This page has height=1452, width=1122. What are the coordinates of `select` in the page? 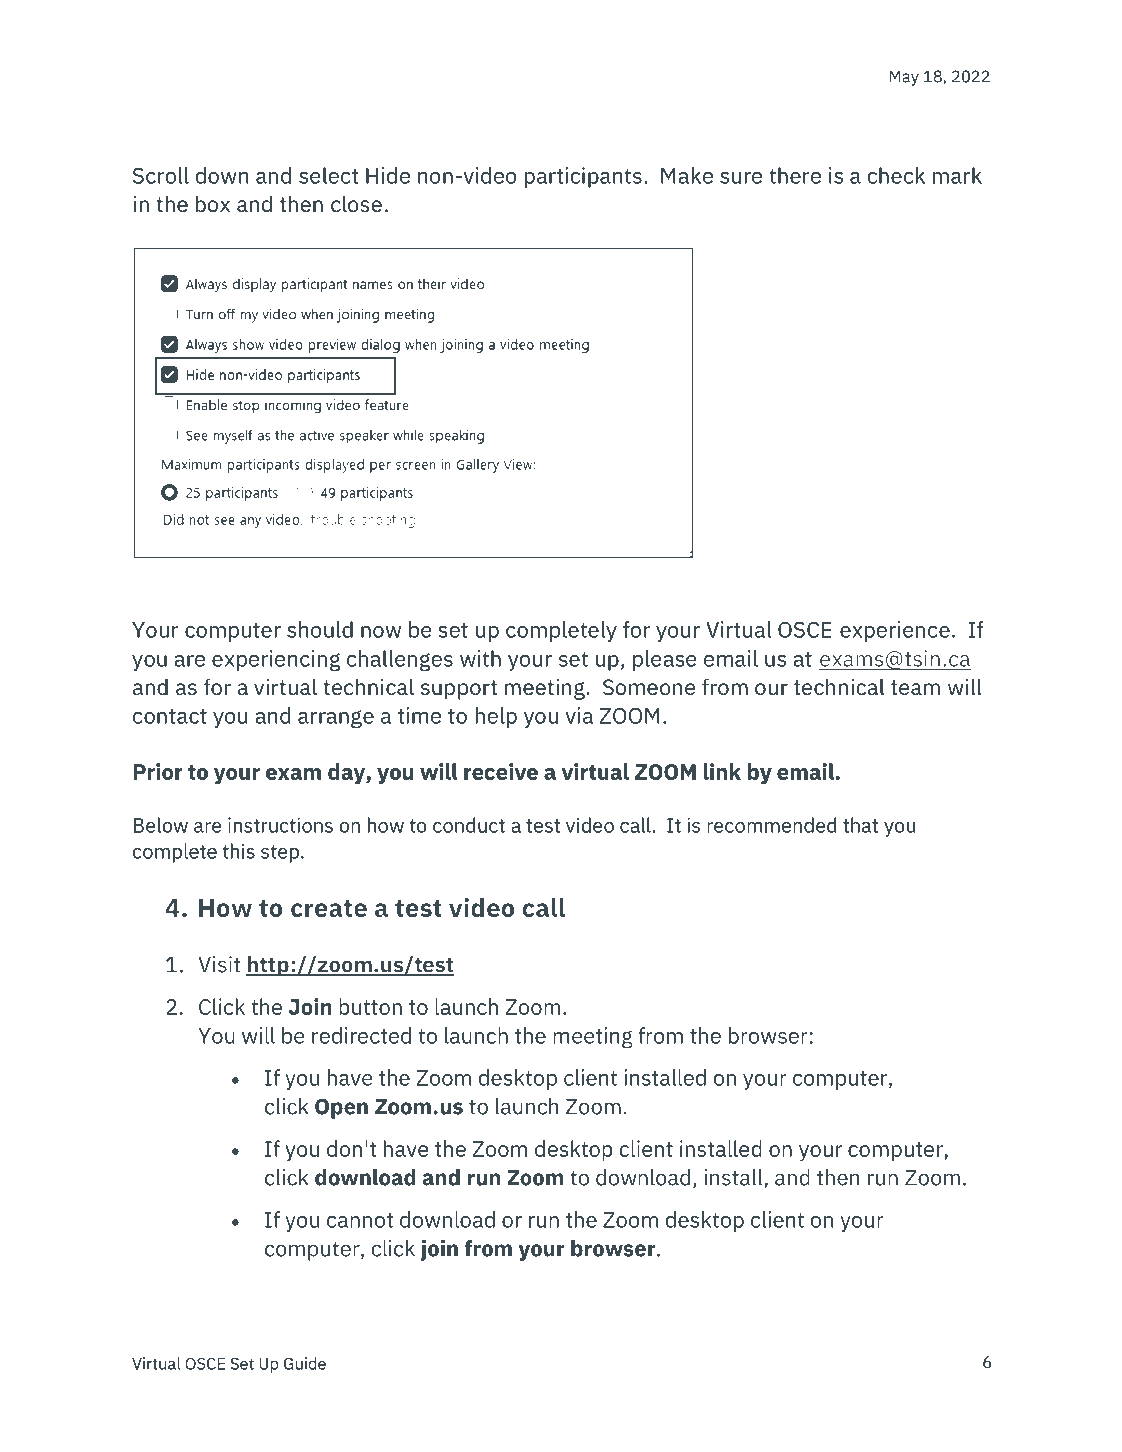 It's located at (328, 175).
